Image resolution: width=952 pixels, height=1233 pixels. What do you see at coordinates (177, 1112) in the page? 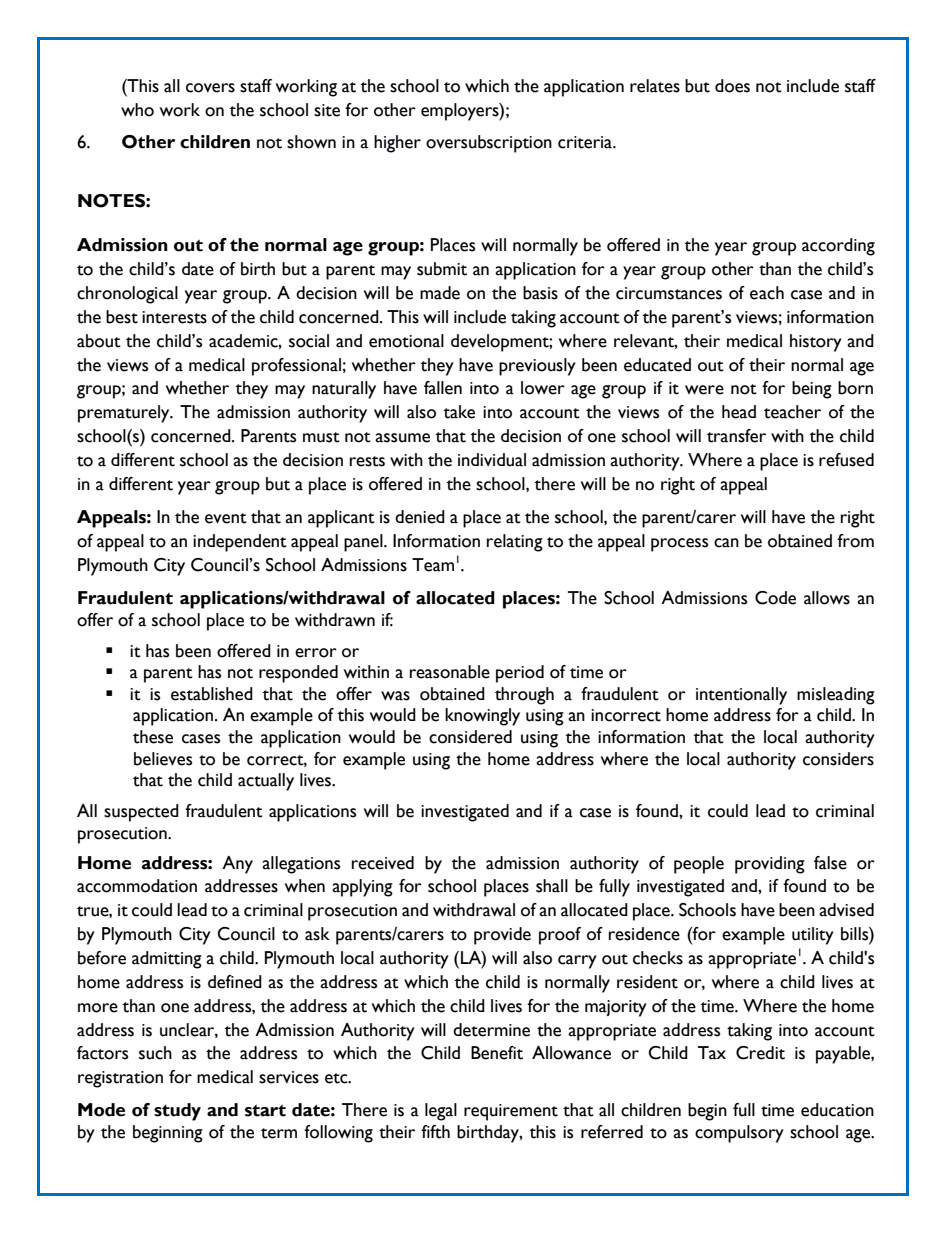
I see `study` at bounding box center [177, 1112].
